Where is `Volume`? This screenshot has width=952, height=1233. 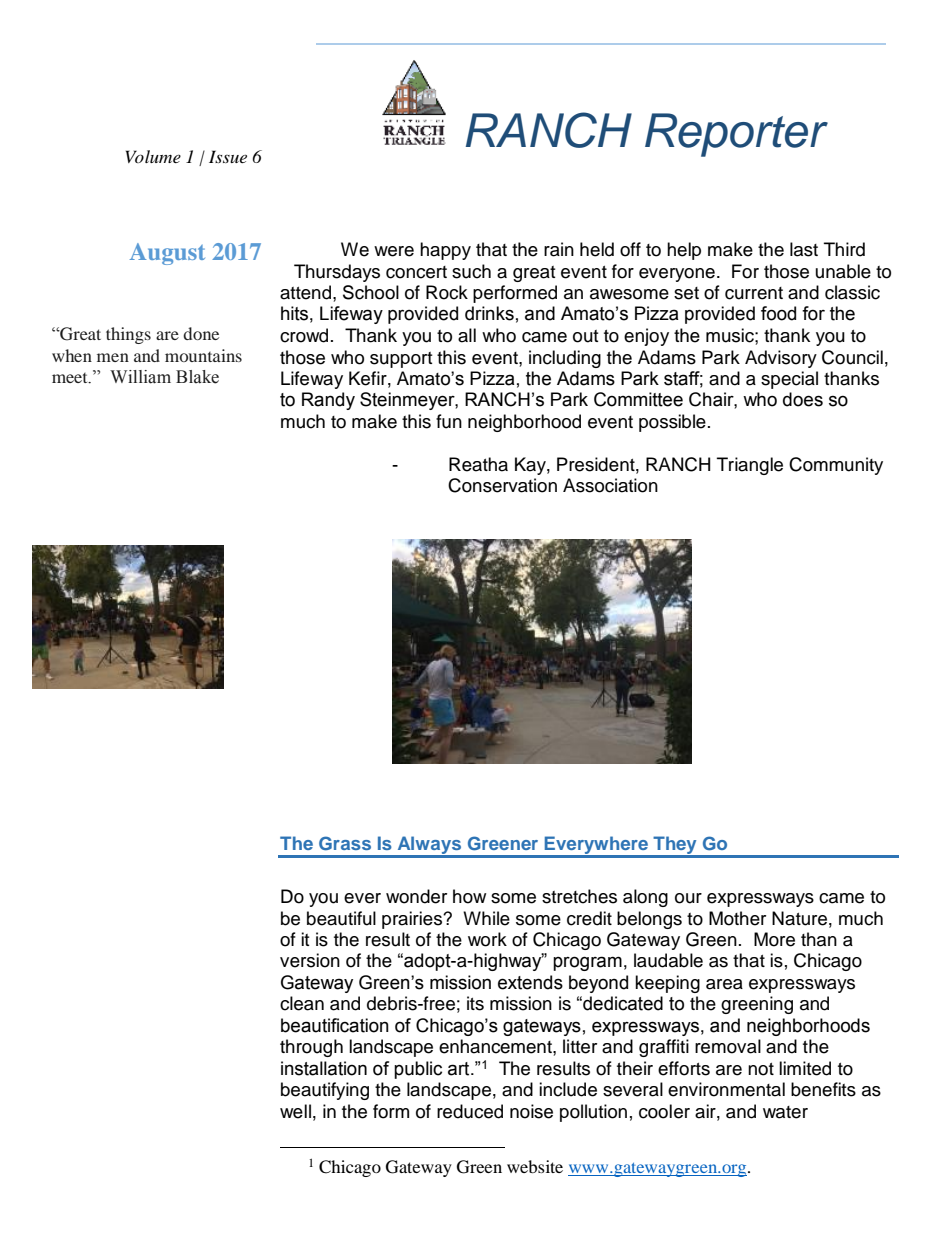
Volume is located at coordinates (153, 156).
